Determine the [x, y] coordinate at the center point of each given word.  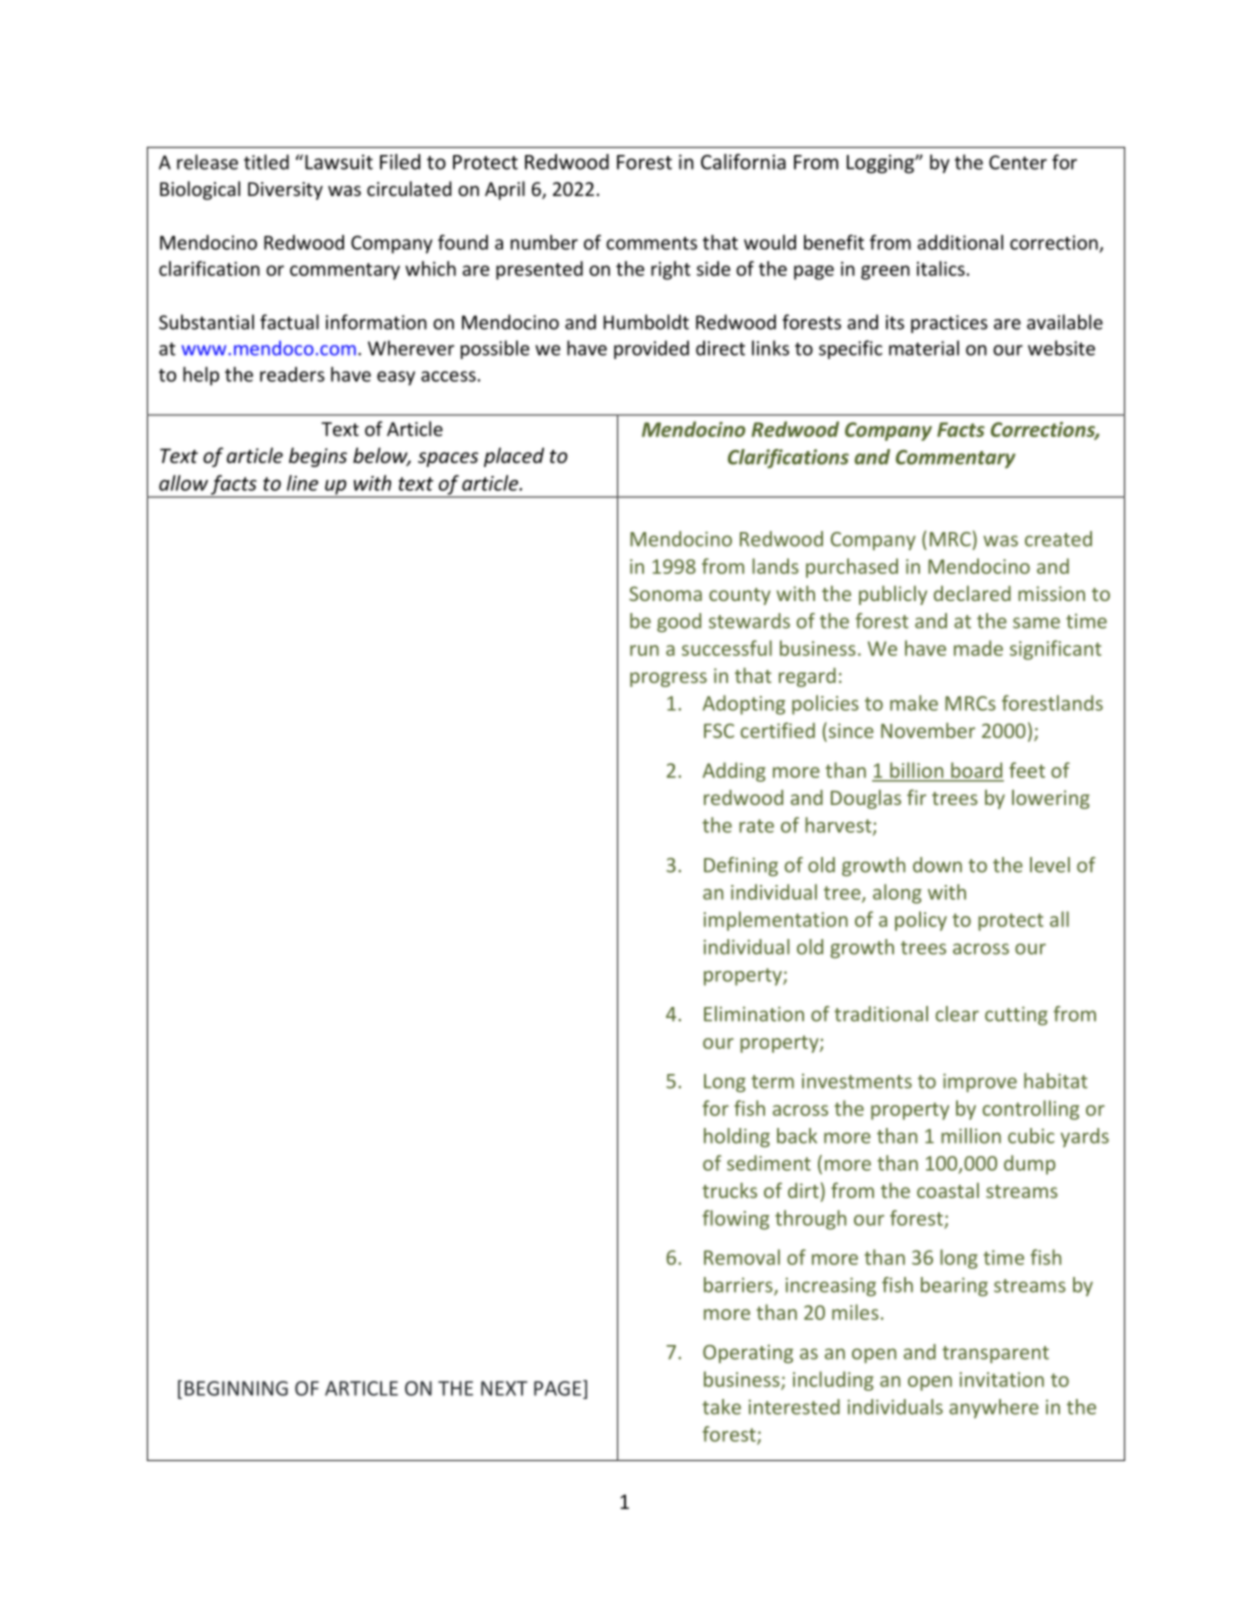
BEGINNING [236, 1388]
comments [651, 243]
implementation [776, 921]
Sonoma [665, 593]
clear [957, 1014]
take [721, 1407]
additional [960, 242]
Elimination [754, 1014]
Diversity [285, 191]
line [302, 483]
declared [972, 593]
